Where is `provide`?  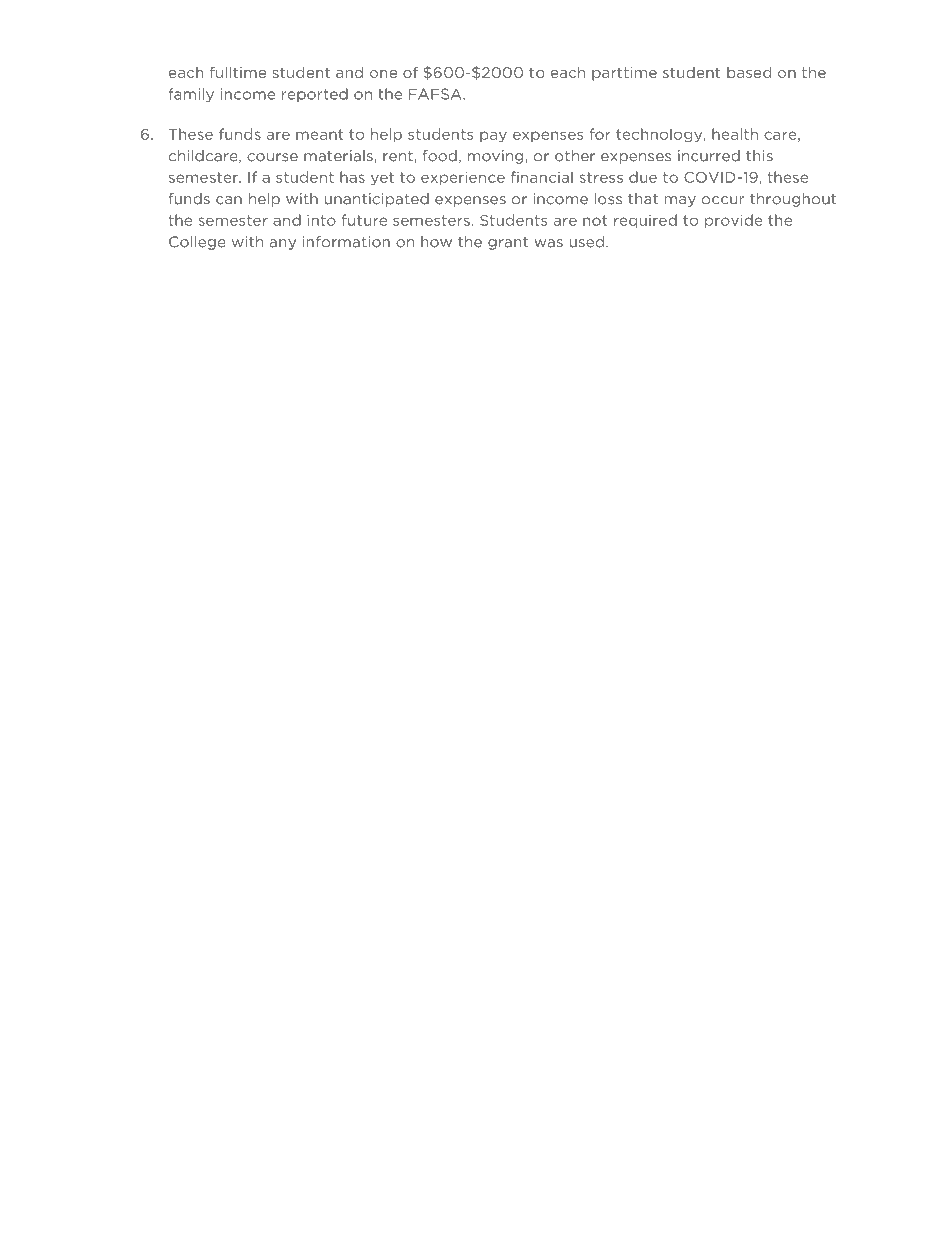
provide is located at coordinates (734, 221).
